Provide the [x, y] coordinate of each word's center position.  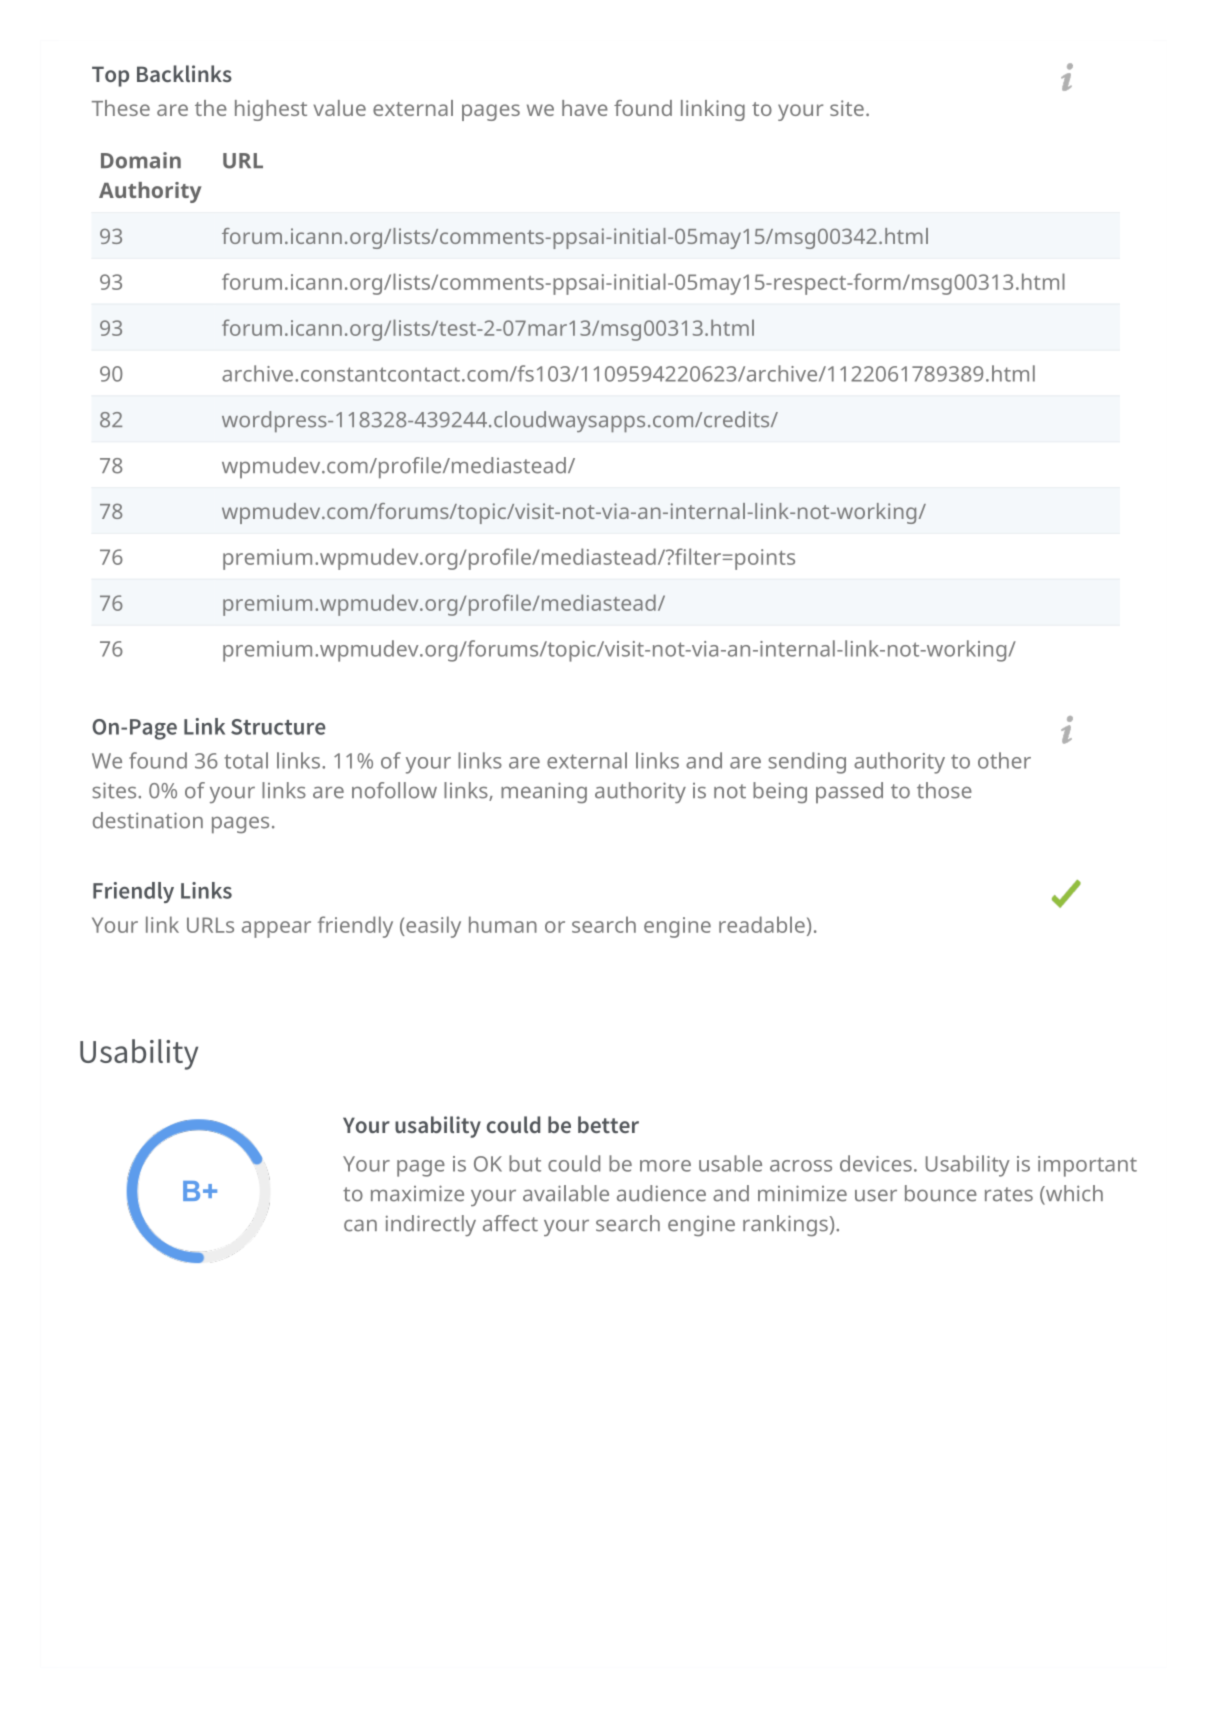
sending [807, 763]
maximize [417, 1193]
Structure [278, 727]
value [339, 108]
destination [148, 820]
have [585, 108]
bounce [941, 1193]
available [566, 1193]
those [944, 790]
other [1004, 760]
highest [271, 110]
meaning [544, 792]
